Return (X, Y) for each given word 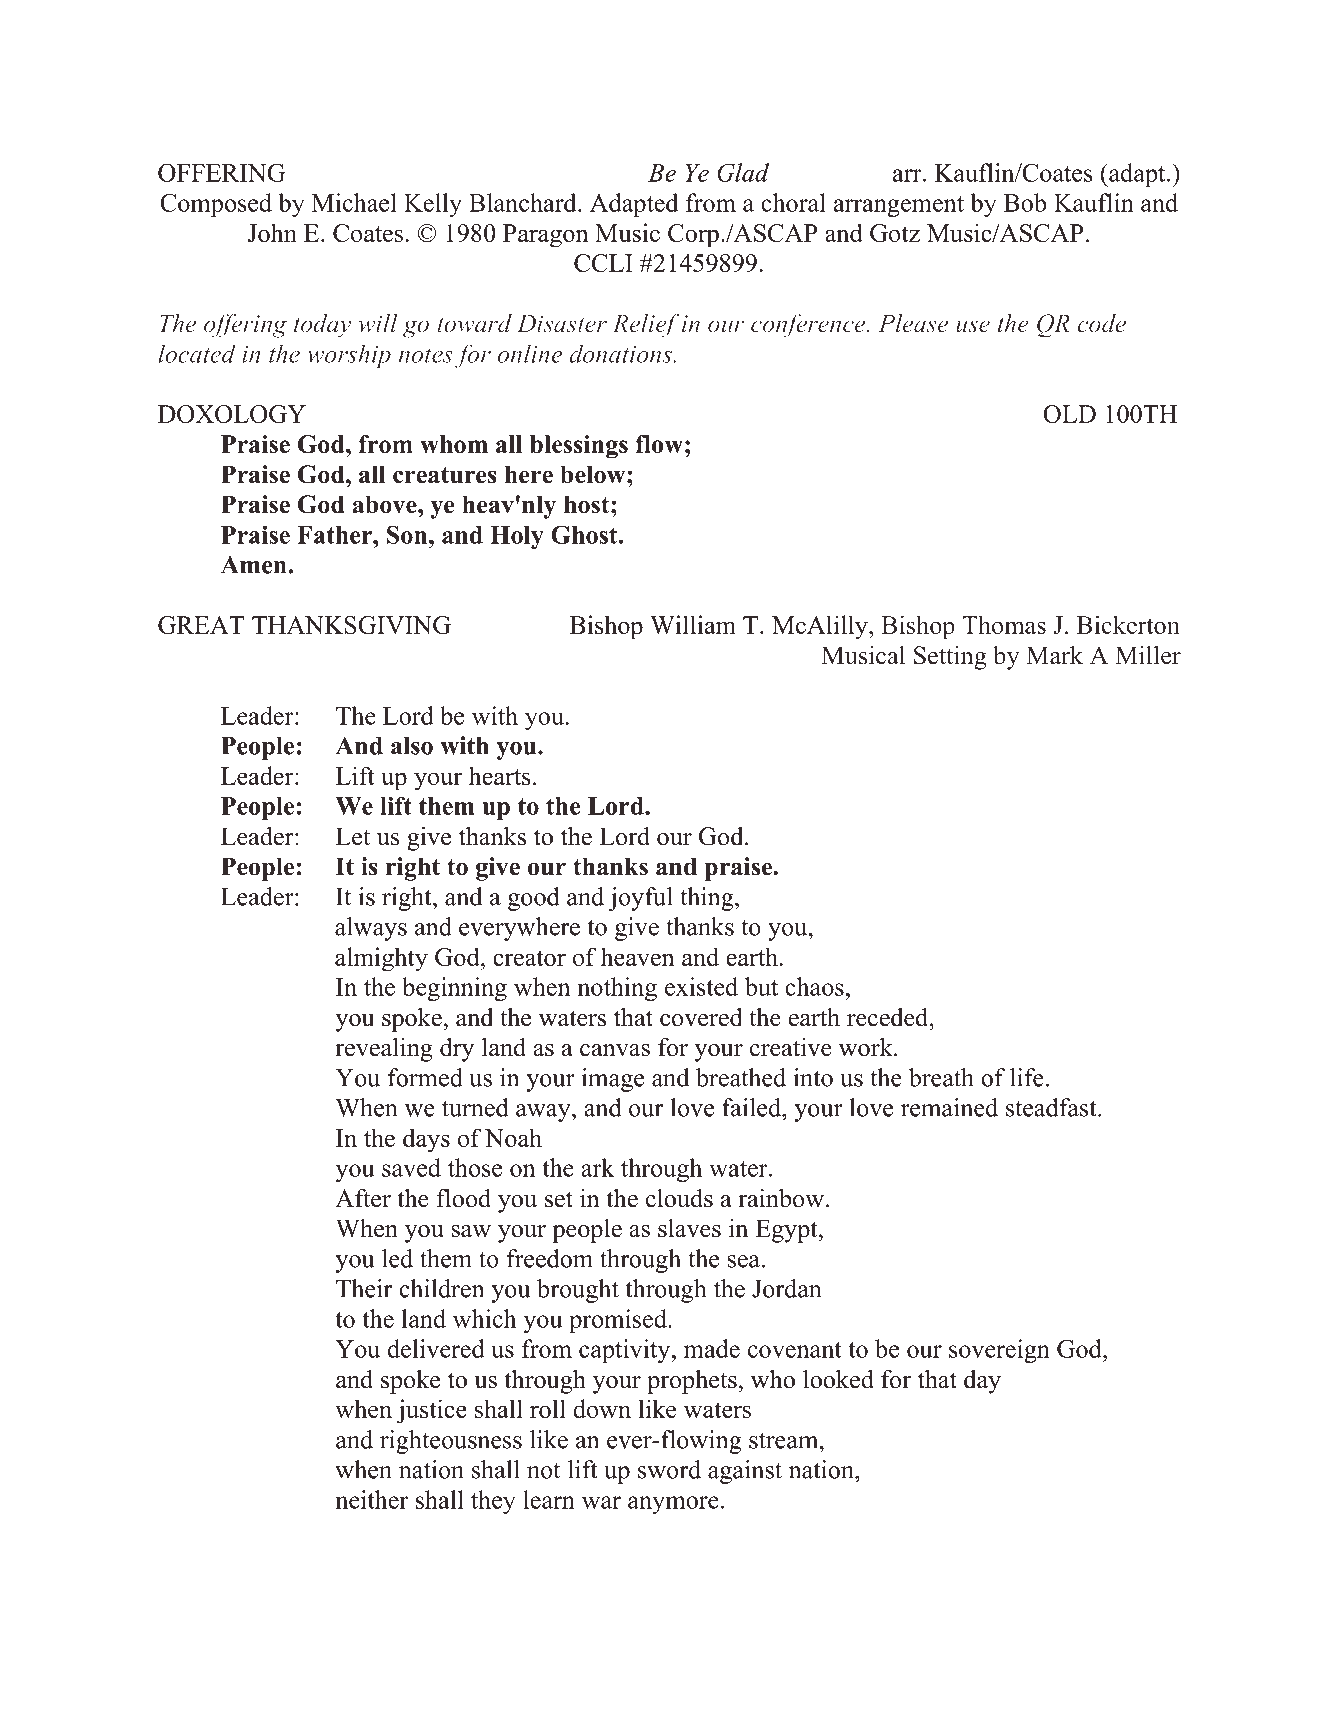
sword (669, 1469)
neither (371, 1499)
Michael (354, 202)
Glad (743, 172)
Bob (1025, 202)
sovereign (999, 1351)
